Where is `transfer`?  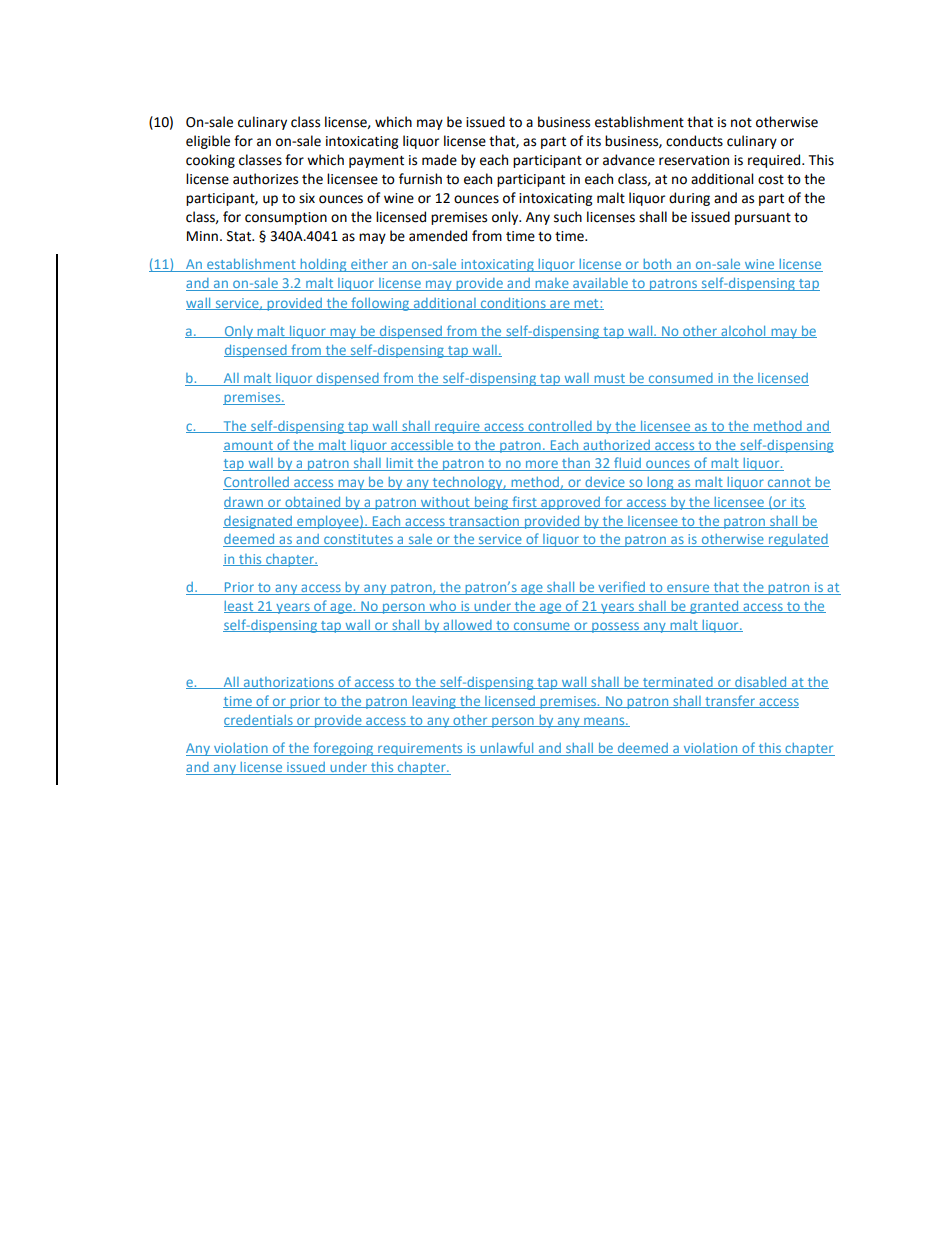 transfer is located at coordinates (730, 701).
